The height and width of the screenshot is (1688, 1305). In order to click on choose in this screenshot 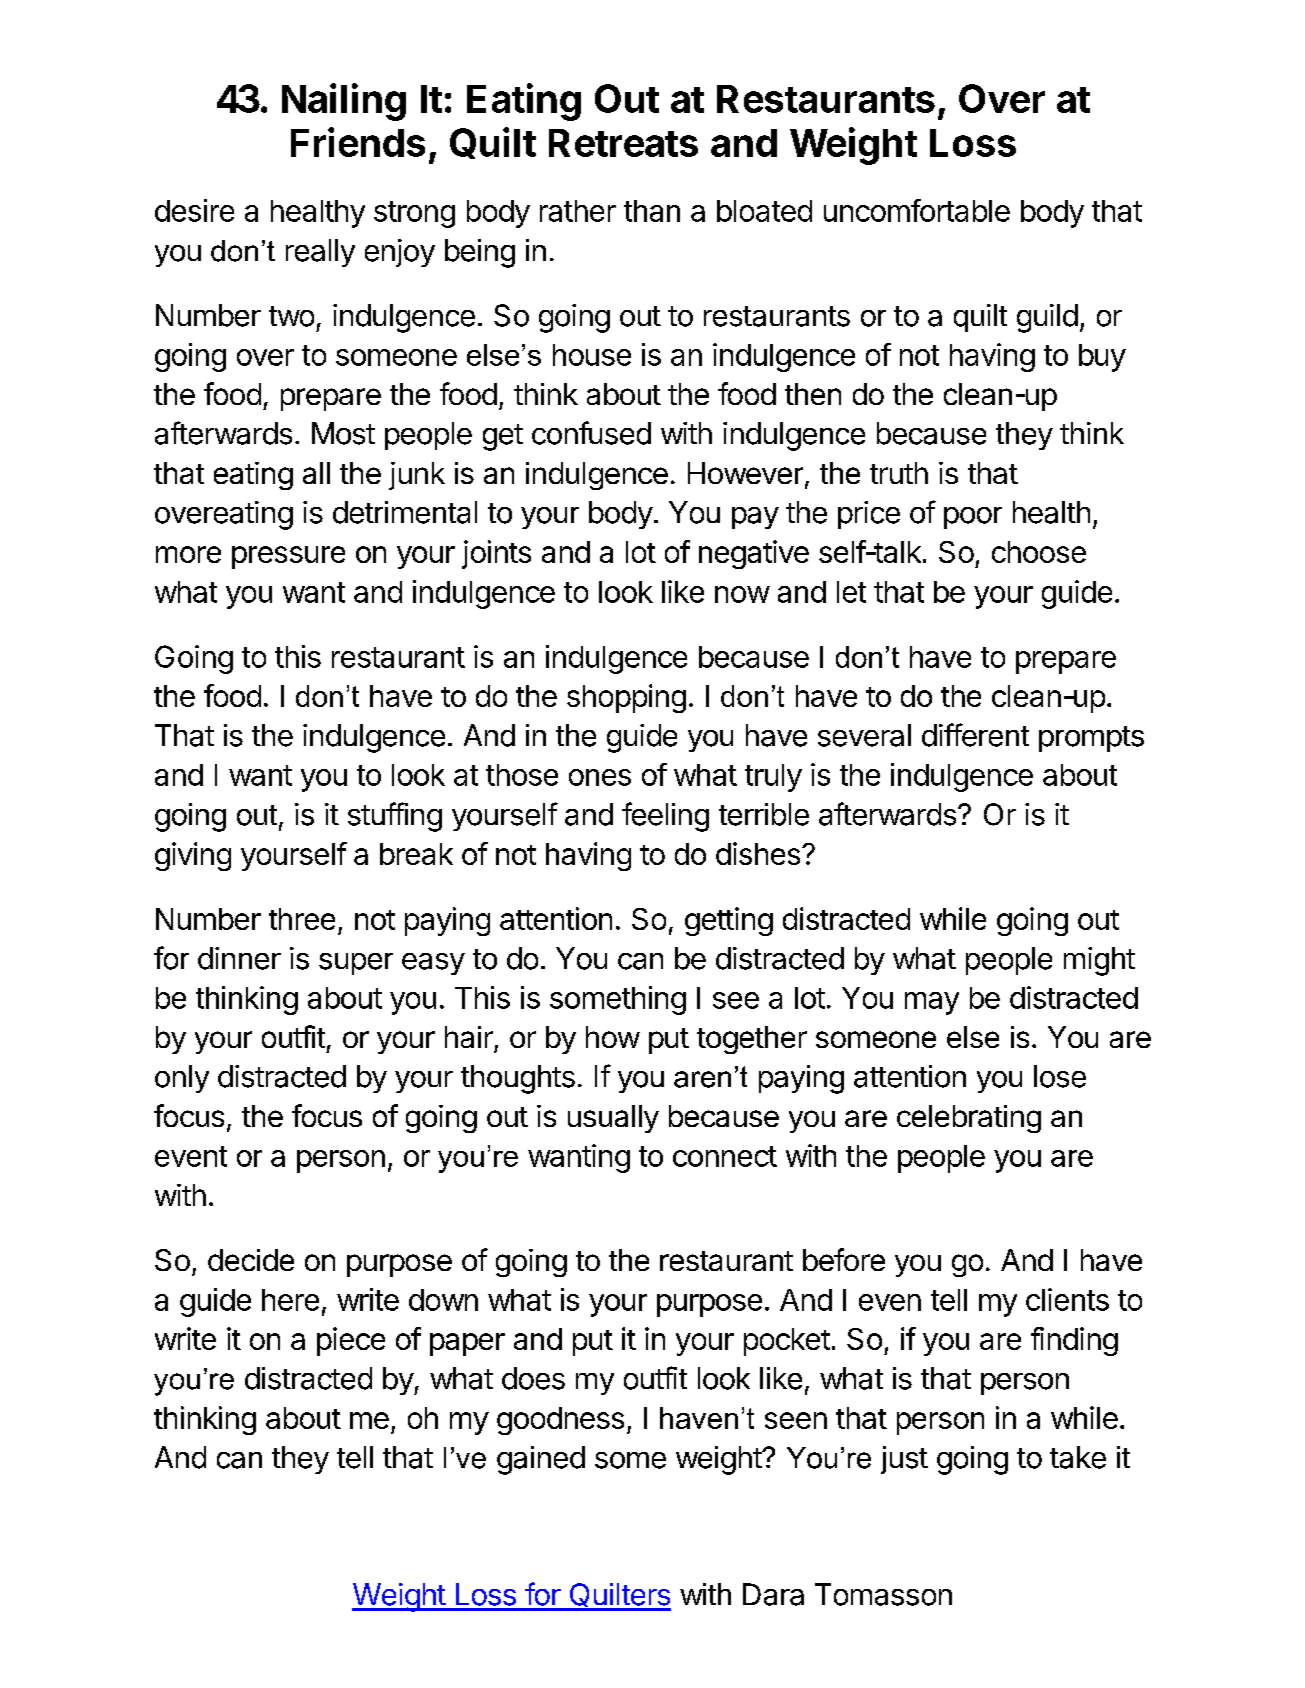, I will do `click(1039, 552)`.
